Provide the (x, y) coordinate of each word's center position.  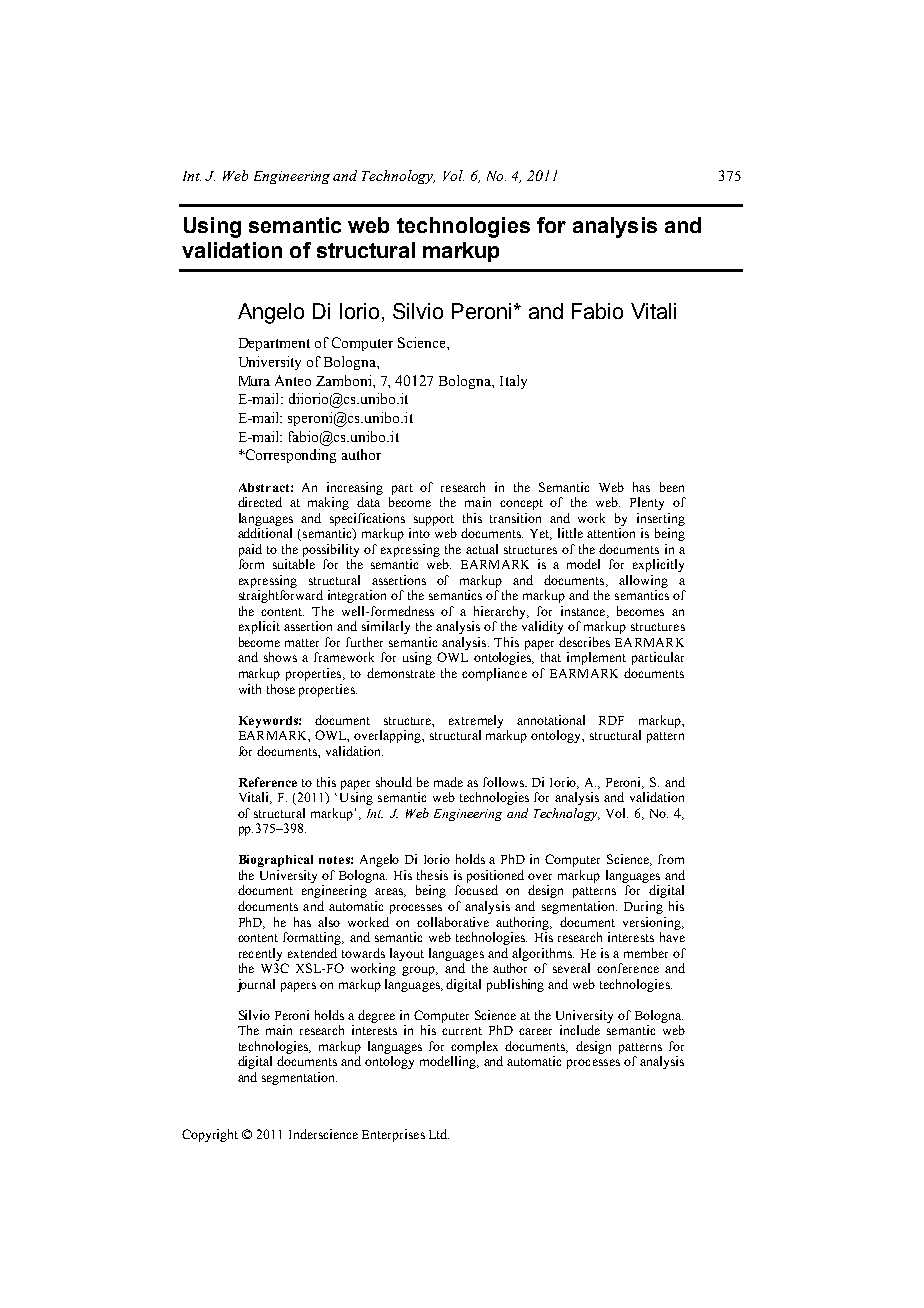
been (672, 487)
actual (482, 549)
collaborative (453, 922)
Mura (254, 381)
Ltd (439, 1134)
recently (260, 954)
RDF (611, 720)
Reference (268, 782)
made (448, 782)
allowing (643, 581)
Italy (513, 382)
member (646, 953)
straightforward (281, 596)
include (580, 1030)
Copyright (210, 1135)
